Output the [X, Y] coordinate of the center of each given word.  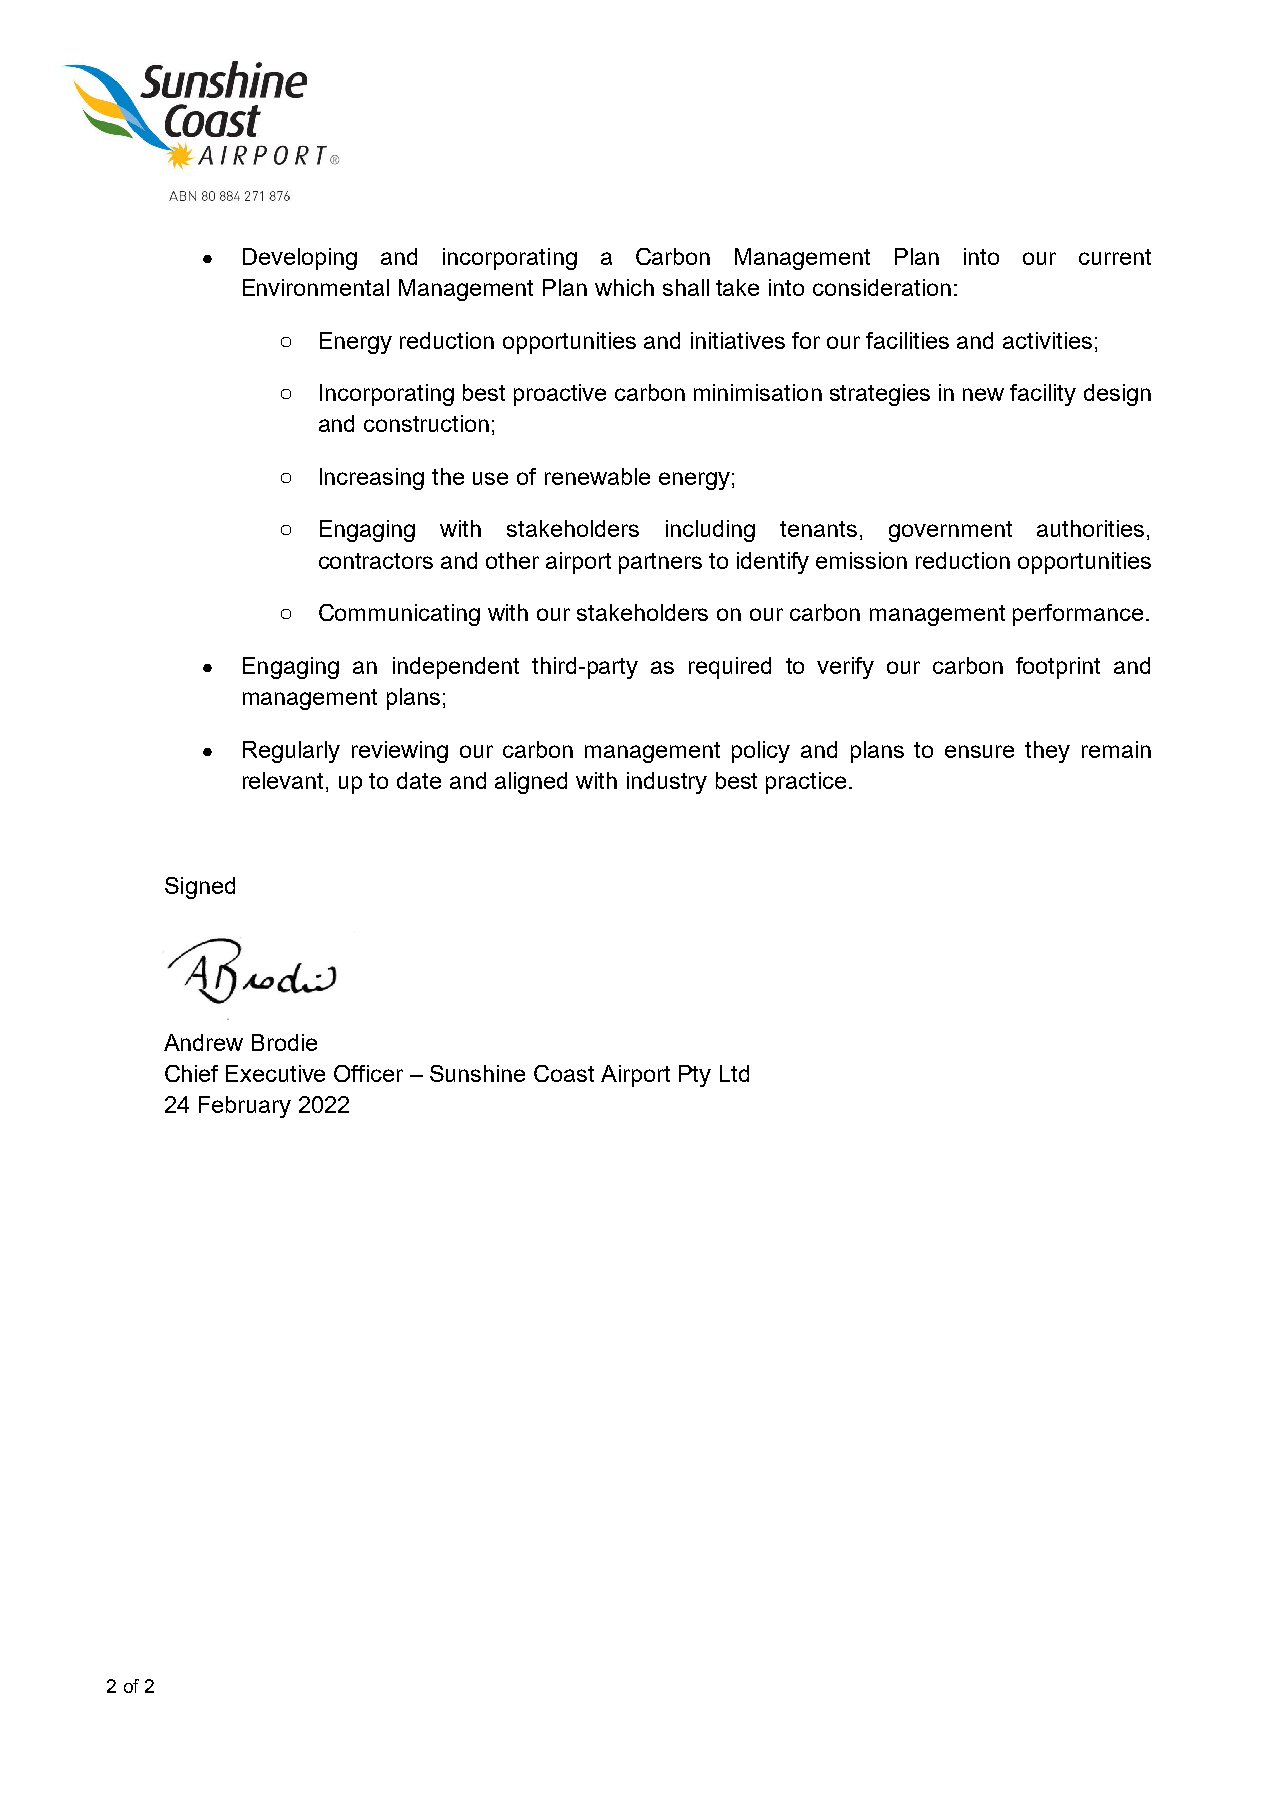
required [730, 668]
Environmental [316, 287]
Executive [275, 1073]
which [624, 287]
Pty [695, 1076]
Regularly [291, 752]
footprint [1058, 668]
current [1115, 257]
